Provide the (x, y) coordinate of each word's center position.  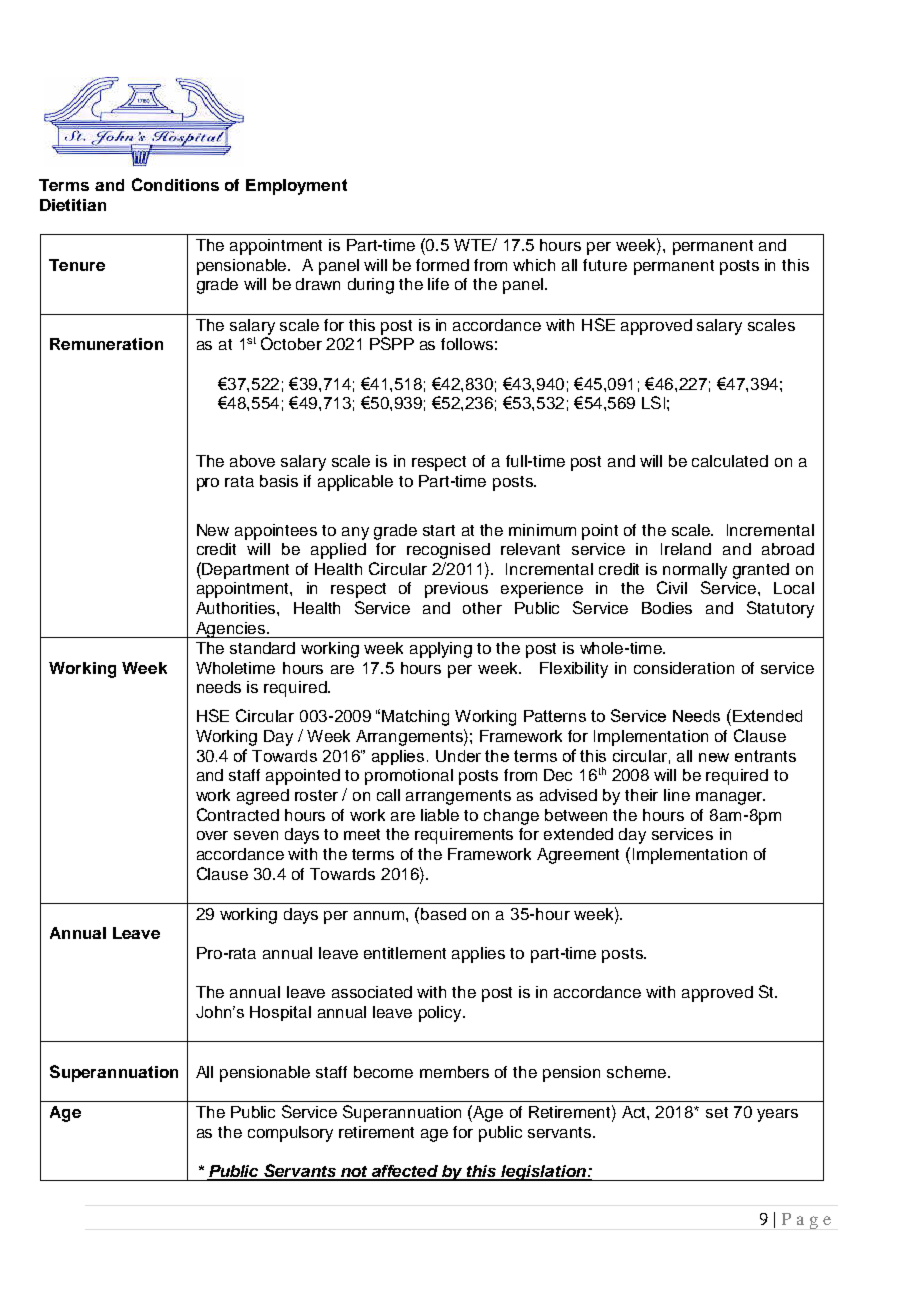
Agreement (578, 856)
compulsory (290, 1134)
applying (441, 650)
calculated (730, 461)
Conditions (175, 184)
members (454, 1072)
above (252, 461)
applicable (355, 483)
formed (442, 265)
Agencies (231, 630)
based (443, 914)
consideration (684, 668)
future (605, 265)
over (212, 835)
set (717, 1112)
